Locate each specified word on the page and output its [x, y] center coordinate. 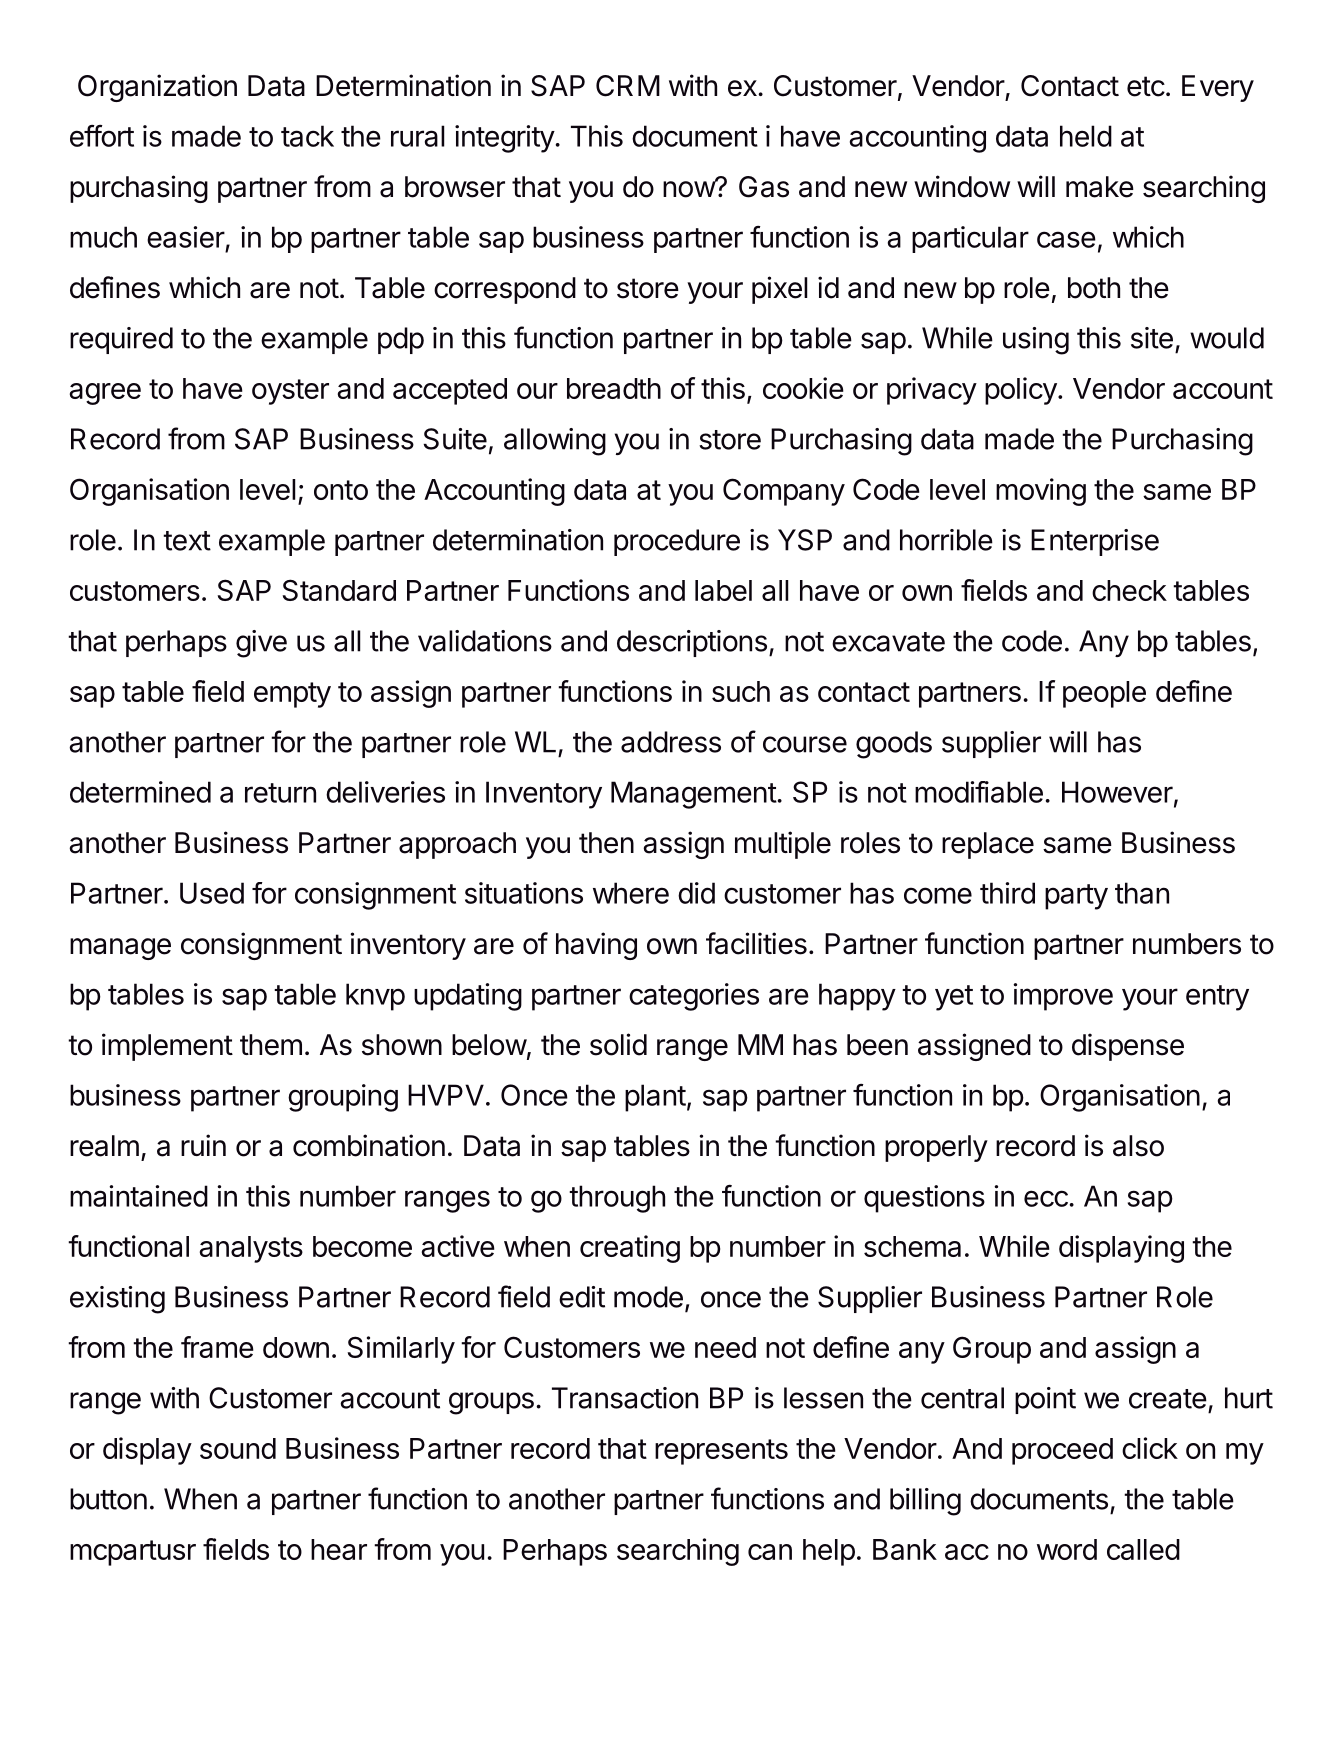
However [1117, 792]
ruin [203, 1145]
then [606, 843]
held [1086, 136]
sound [238, 1448]
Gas [764, 187]
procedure [677, 542]
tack [307, 136]
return [280, 793]
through [617, 1199]
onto [341, 490]
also [1138, 1146]
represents [721, 1452]
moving [1041, 492]
